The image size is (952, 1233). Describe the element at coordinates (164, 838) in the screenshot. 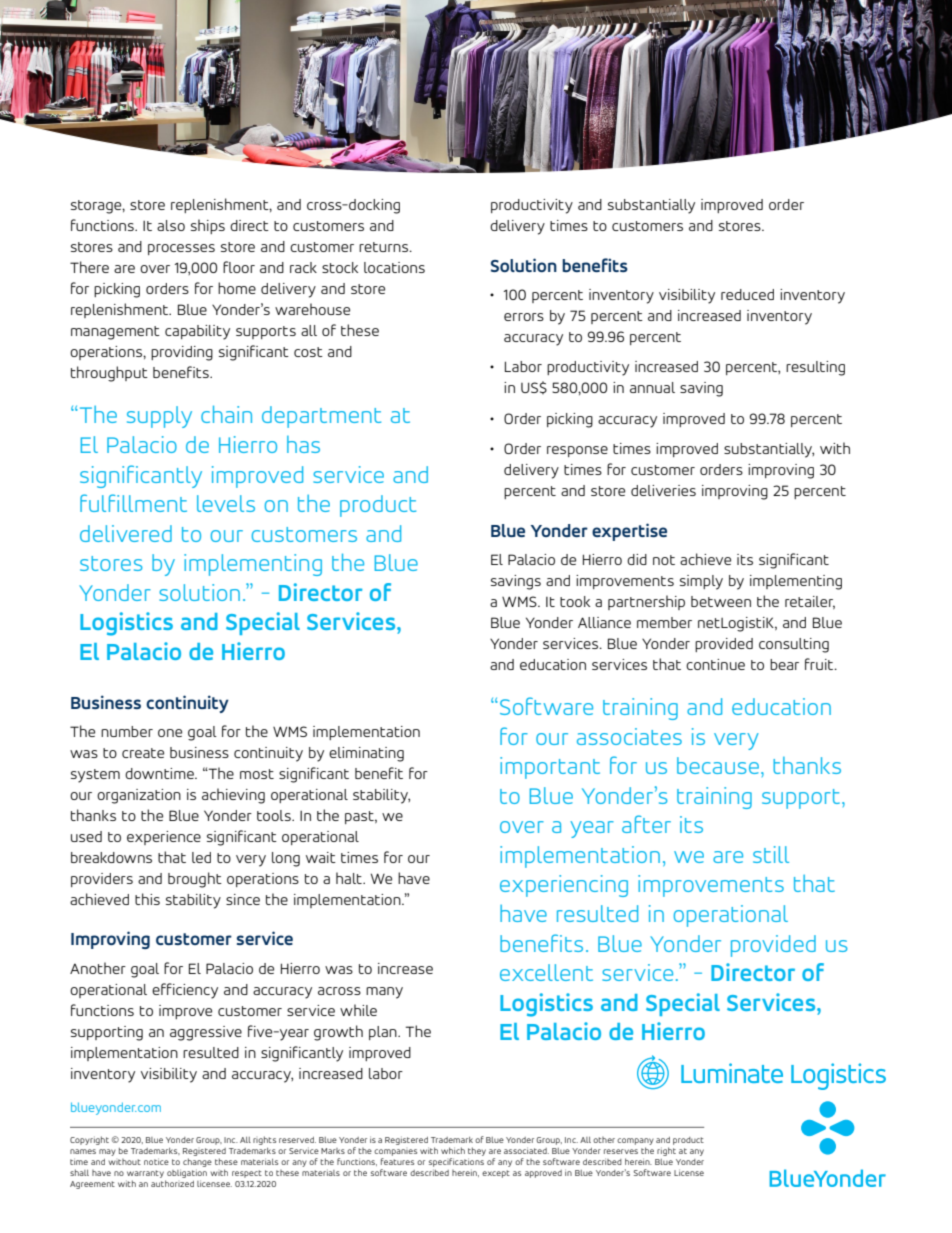

I see `experience` at that location.
